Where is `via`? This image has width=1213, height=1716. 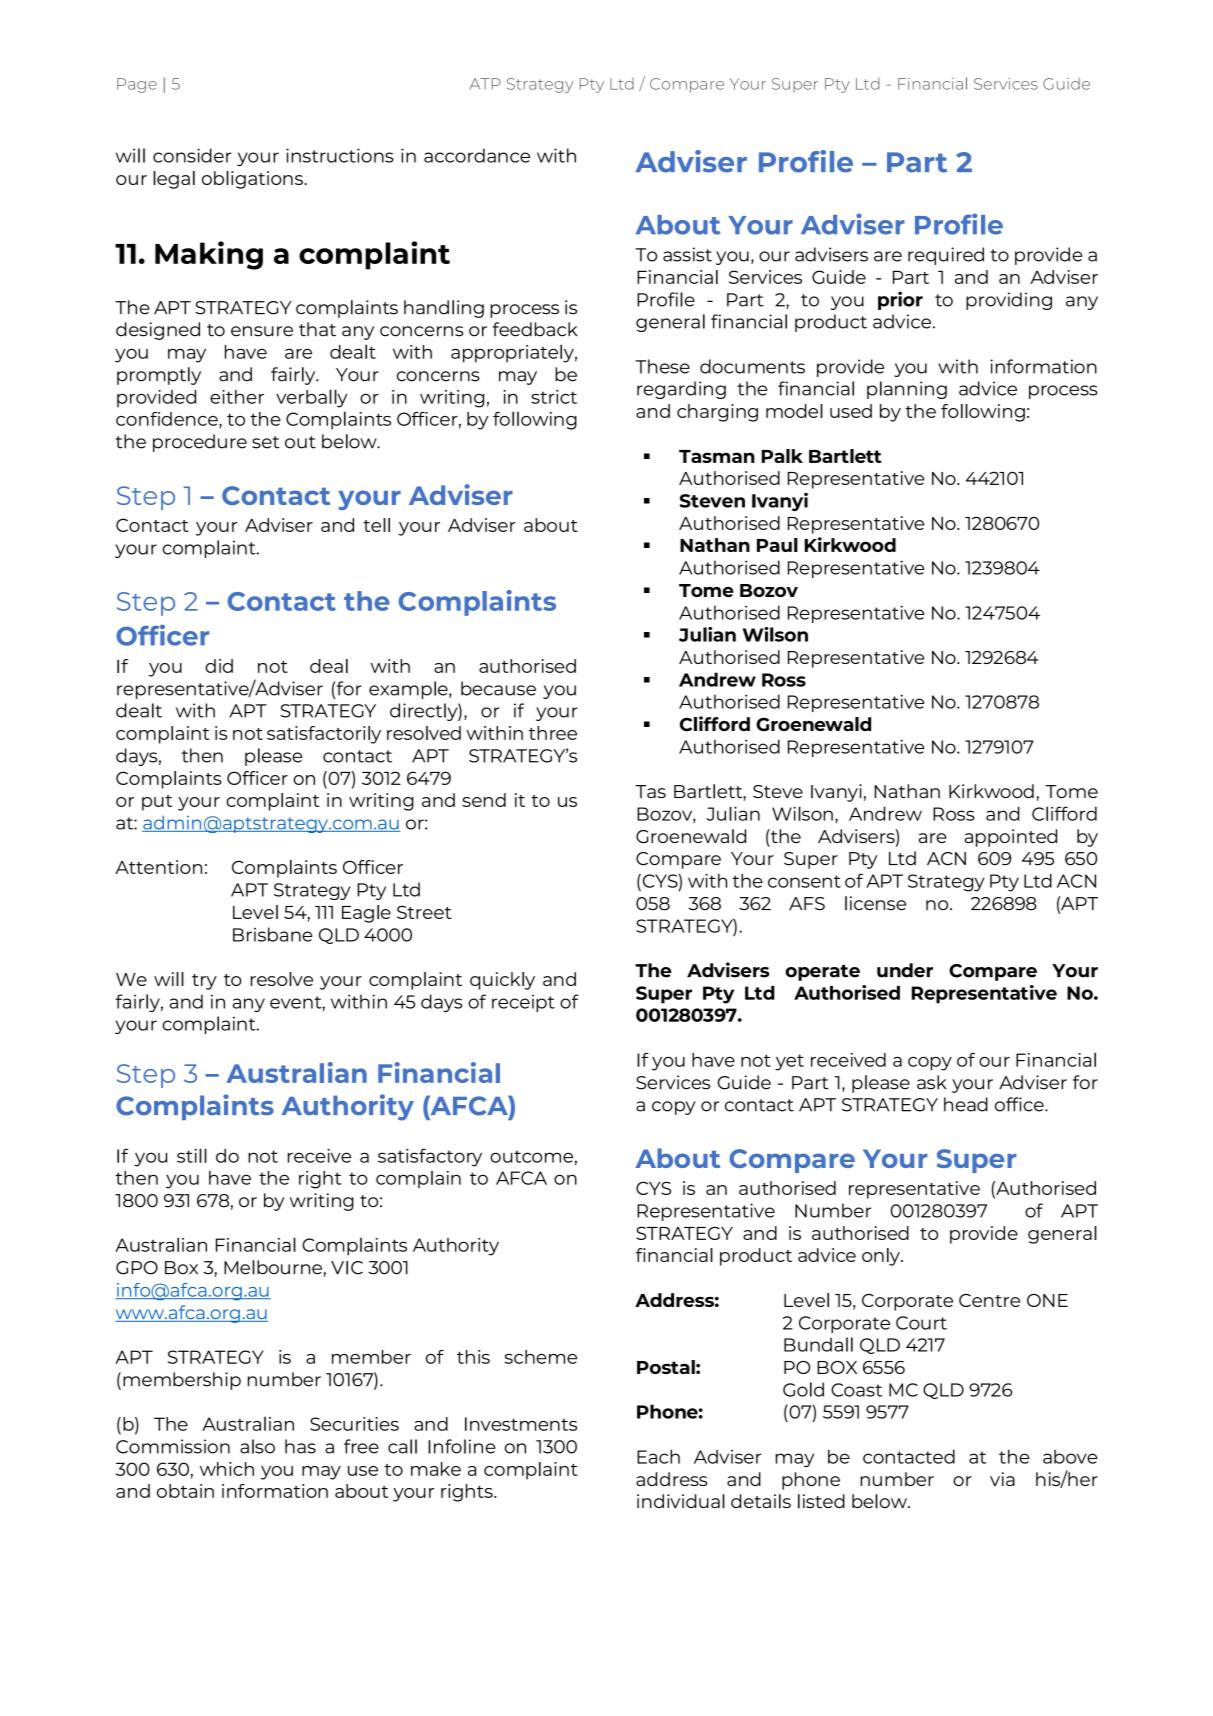 via is located at coordinates (1002, 1479).
